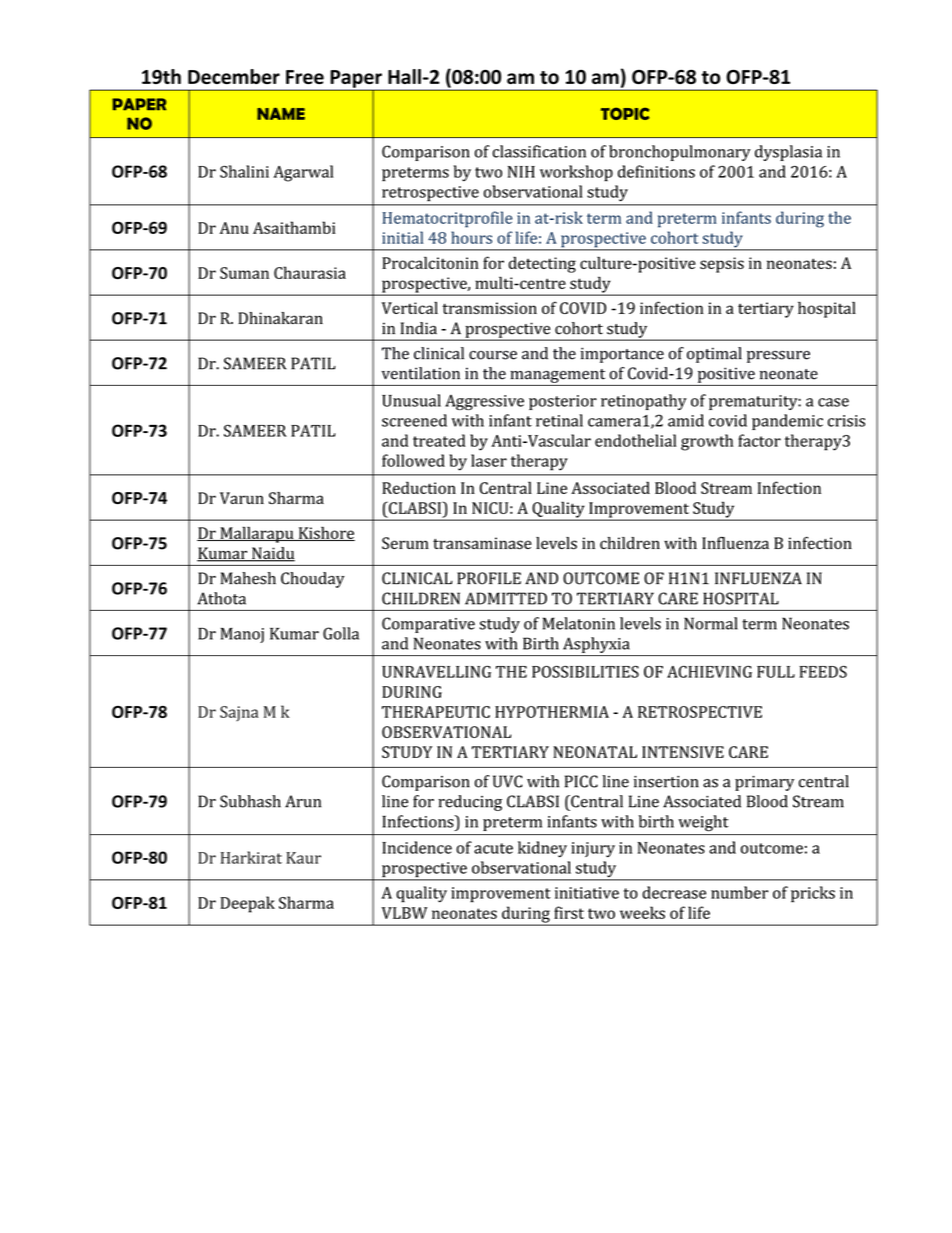 The width and height of the page is (952, 1233). I want to click on factor, so click(759, 440).
